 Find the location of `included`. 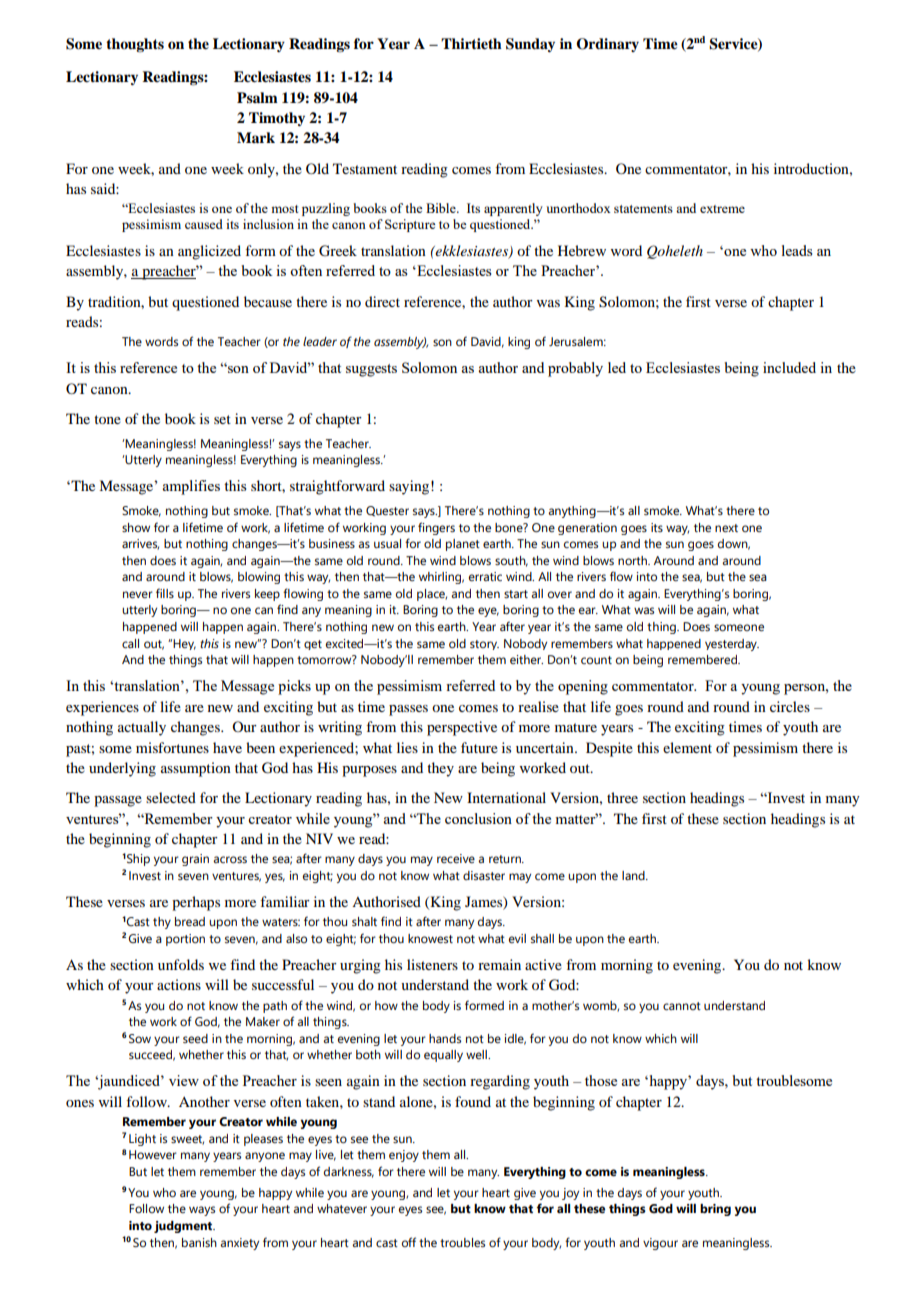

included is located at coordinates (789, 367).
